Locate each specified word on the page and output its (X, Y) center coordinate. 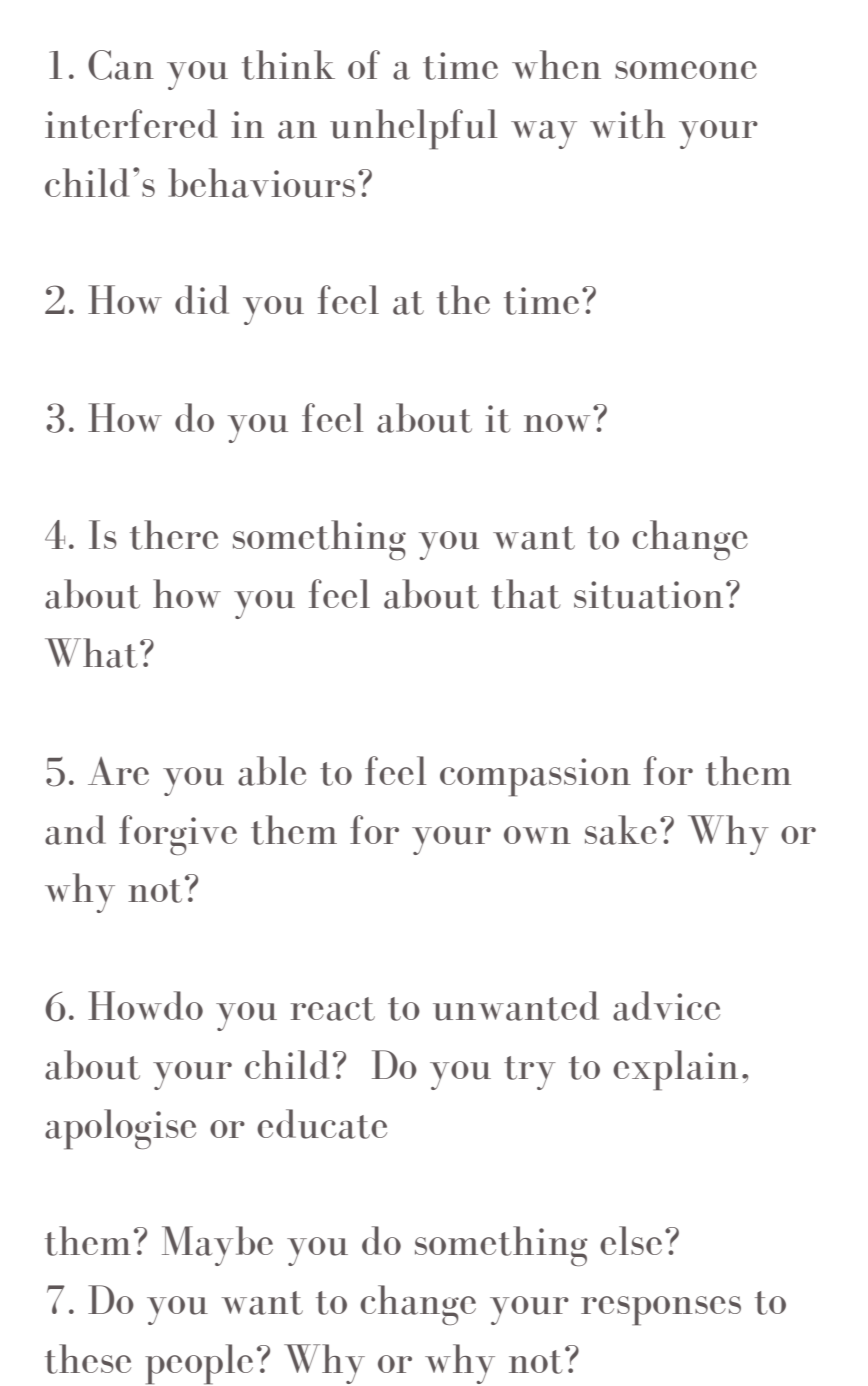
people (199, 1364)
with (627, 124)
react (332, 1009)
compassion (535, 777)
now (557, 423)
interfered (131, 124)
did (202, 299)
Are (118, 771)
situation (648, 595)
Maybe (217, 1246)
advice (666, 1006)
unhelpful (414, 129)
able (272, 771)
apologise (120, 1129)
